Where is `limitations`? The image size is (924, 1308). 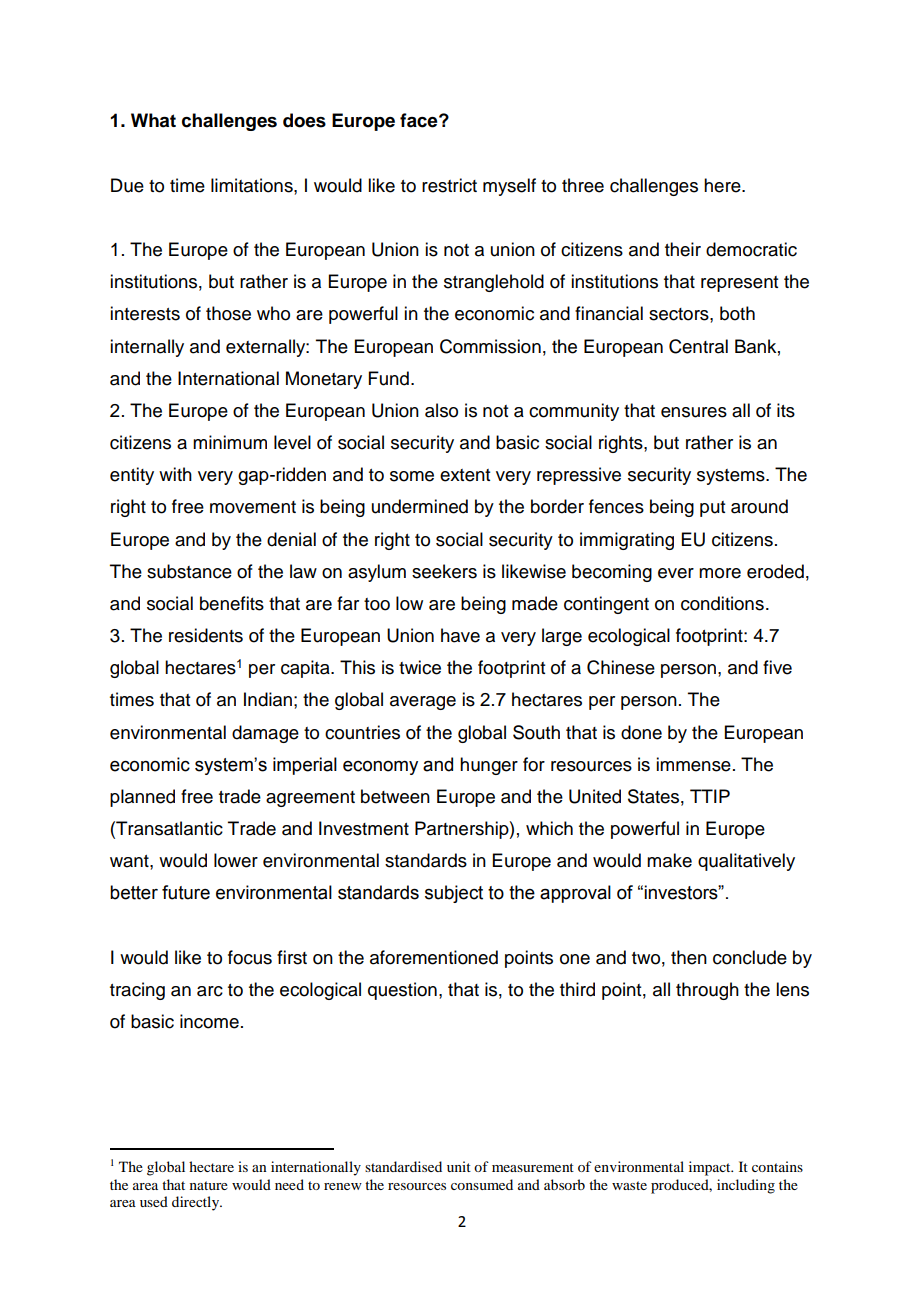 limitations is located at coordinates (253, 185).
